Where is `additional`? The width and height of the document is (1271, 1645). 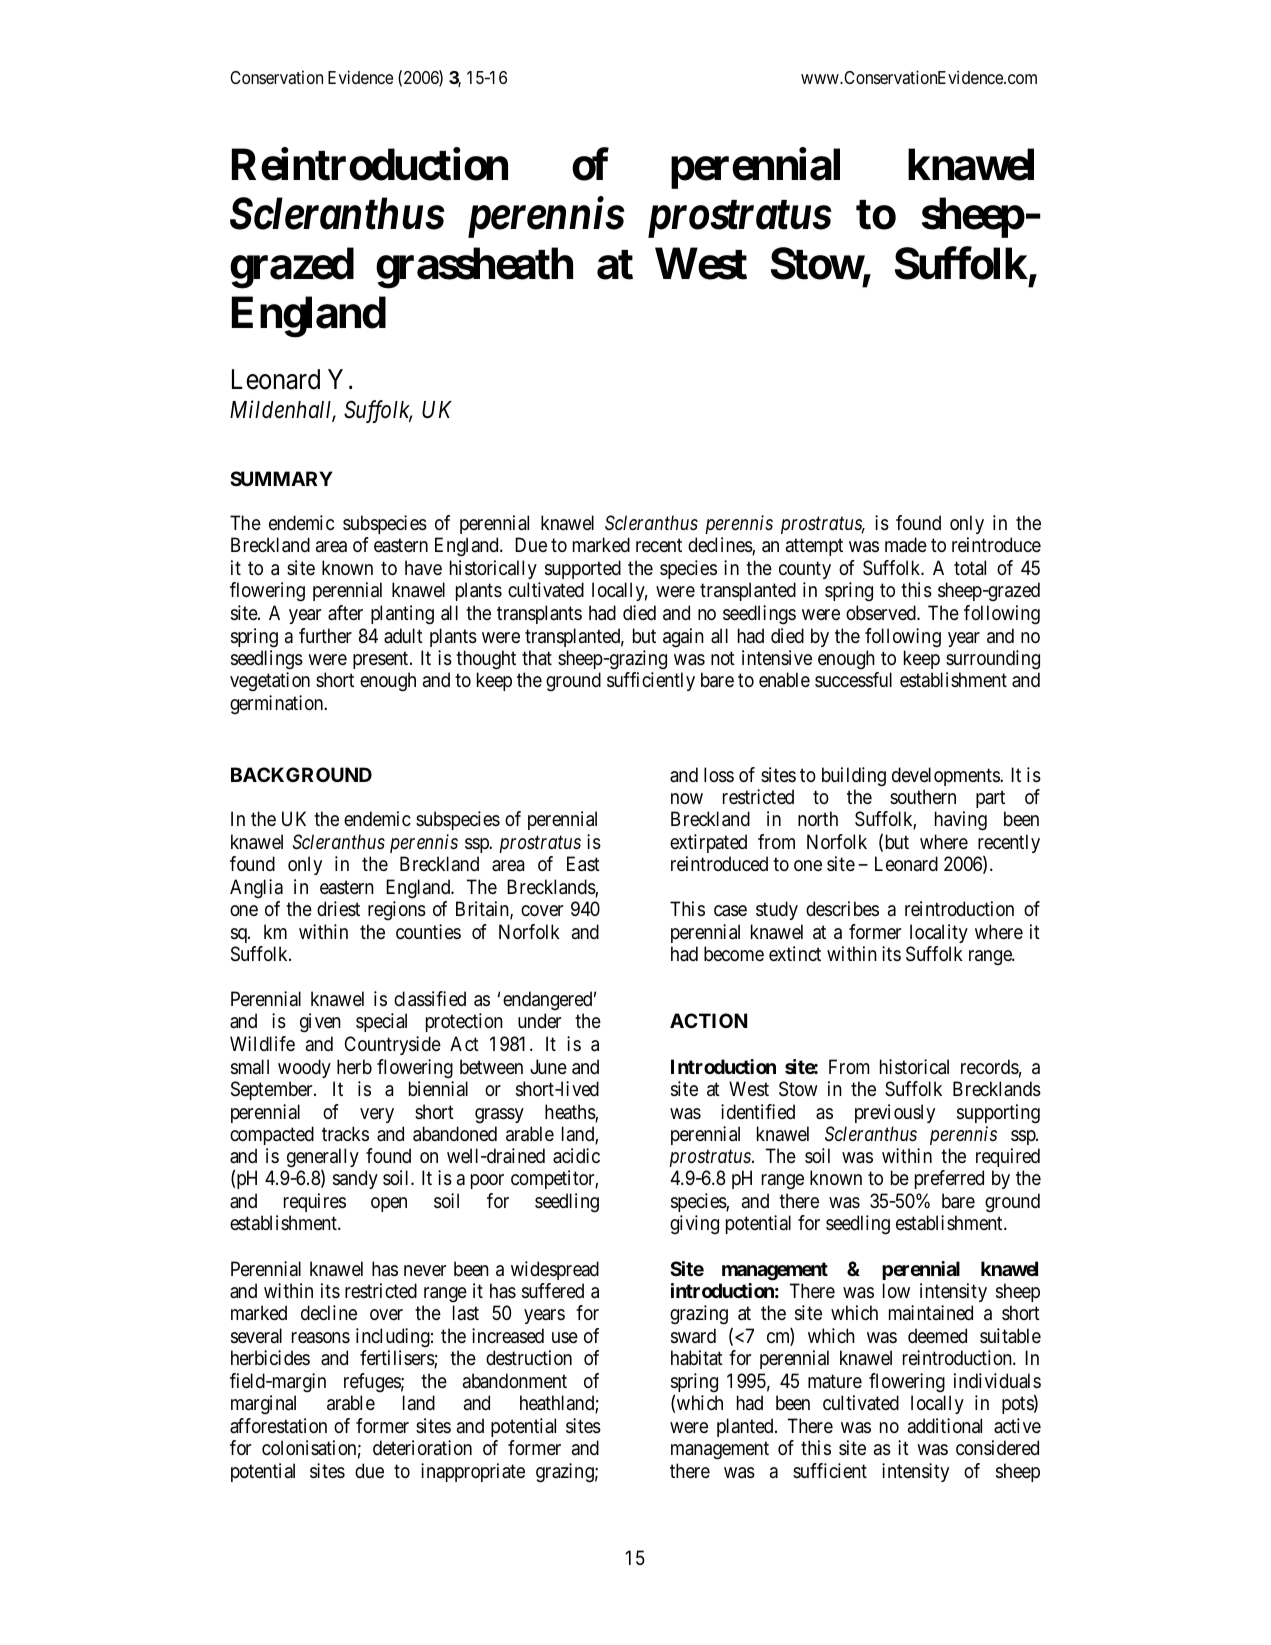
additional is located at coordinates (945, 1426).
